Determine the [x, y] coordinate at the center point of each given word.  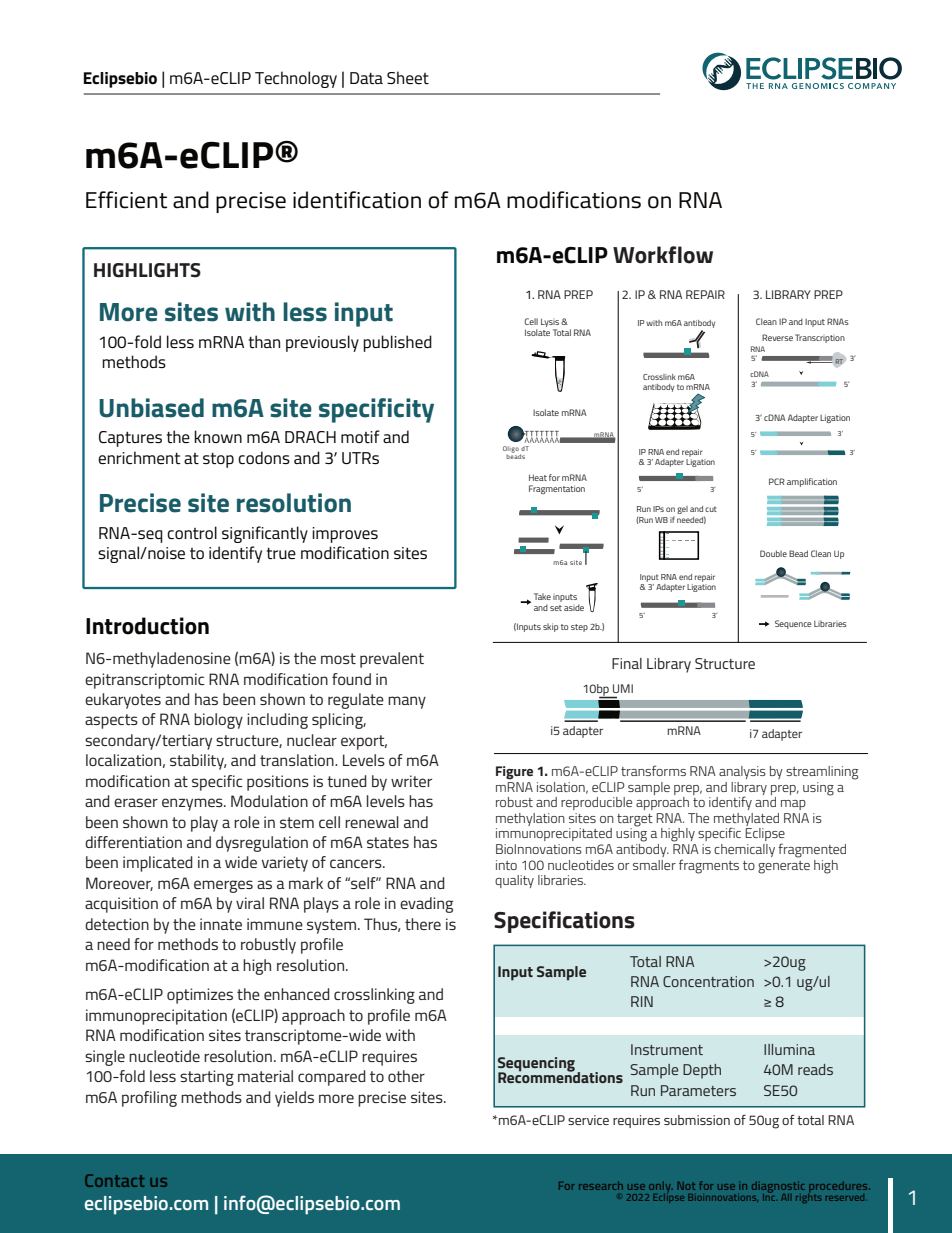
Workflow [663, 255]
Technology [296, 79]
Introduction [147, 626]
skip [550, 627]
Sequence [793, 624]
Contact [114, 1180]
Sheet [408, 77]
